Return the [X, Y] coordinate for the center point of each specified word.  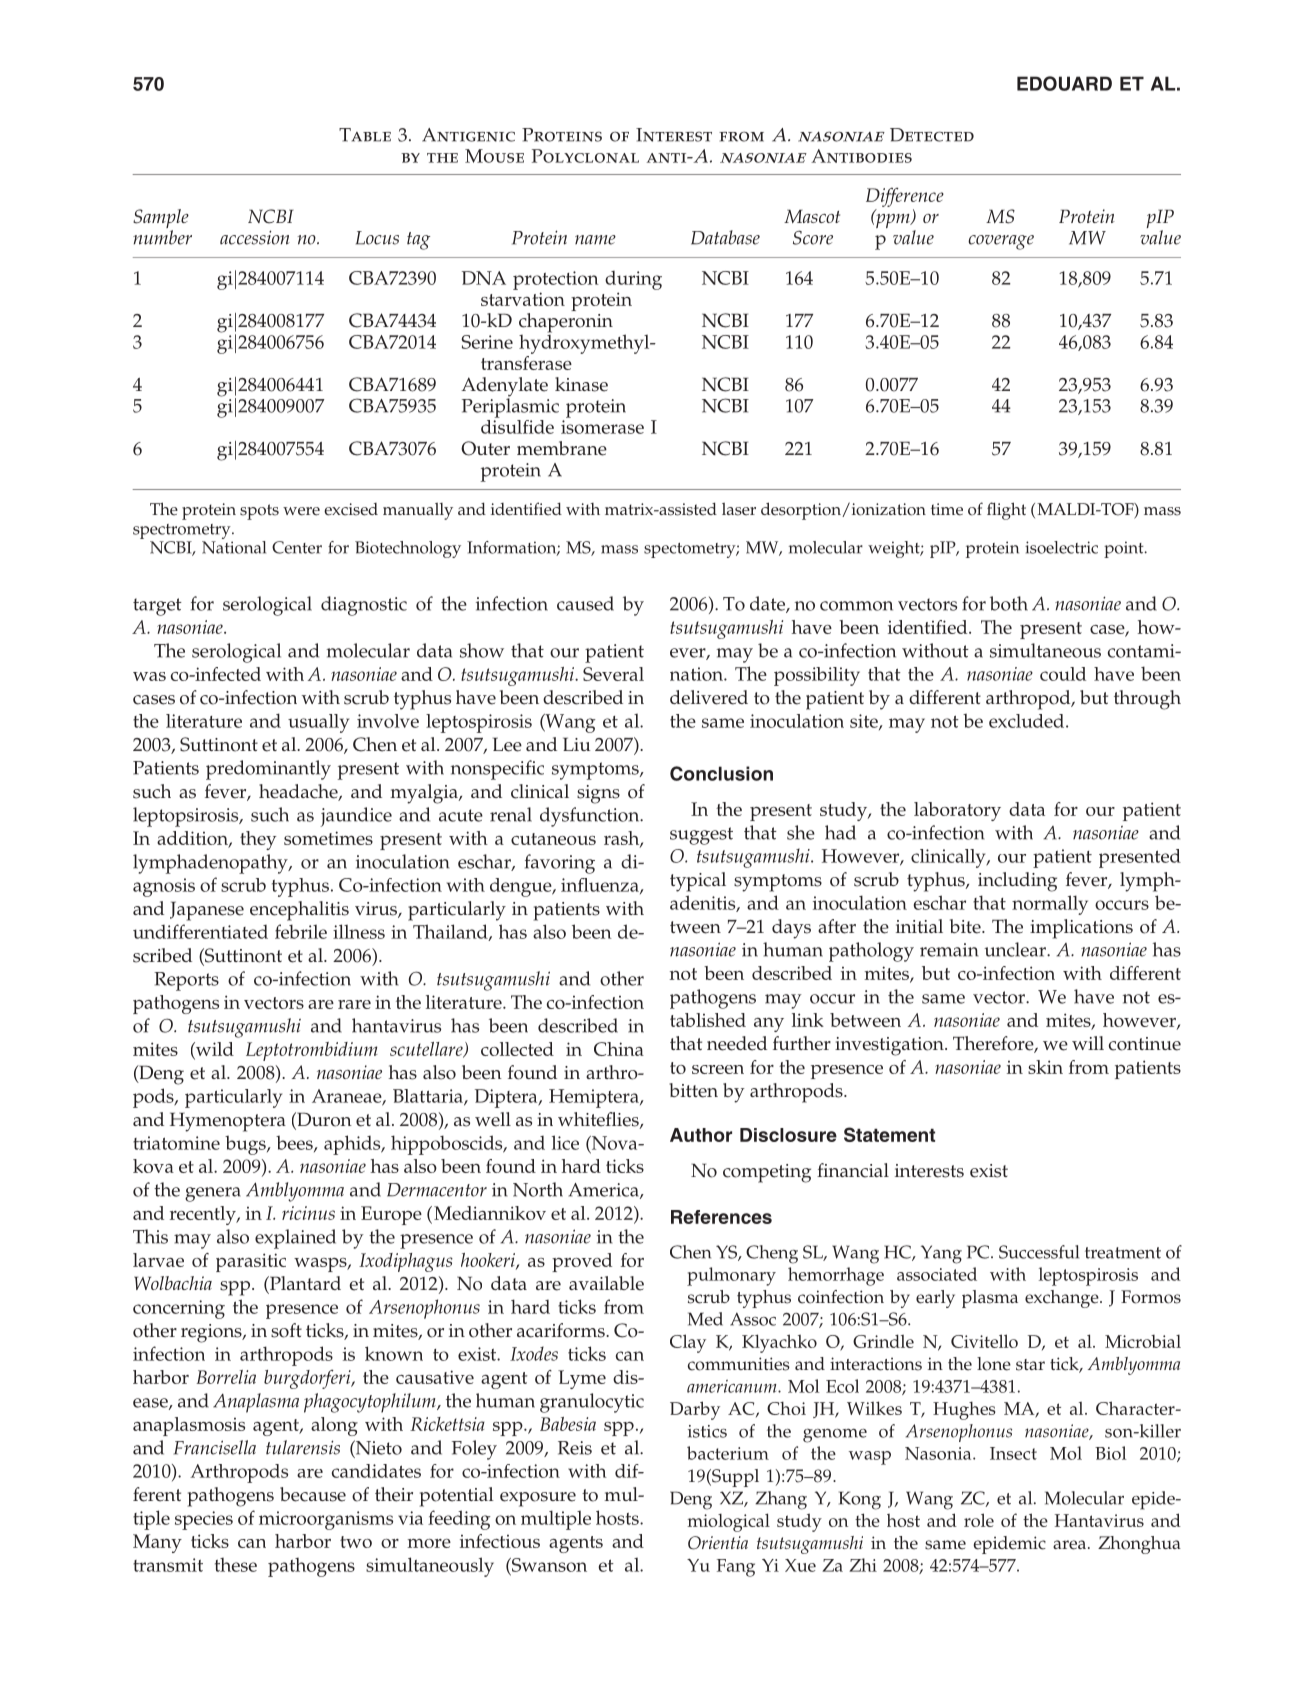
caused [585, 603]
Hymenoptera [228, 1122]
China [619, 1049]
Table [365, 135]
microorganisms [326, 1520]
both [1009, 603]
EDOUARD [1064, 83]
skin [1045, 1067]
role [979, 1520]
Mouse [494, 156]
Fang [736, 1568]
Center [297, 547]
